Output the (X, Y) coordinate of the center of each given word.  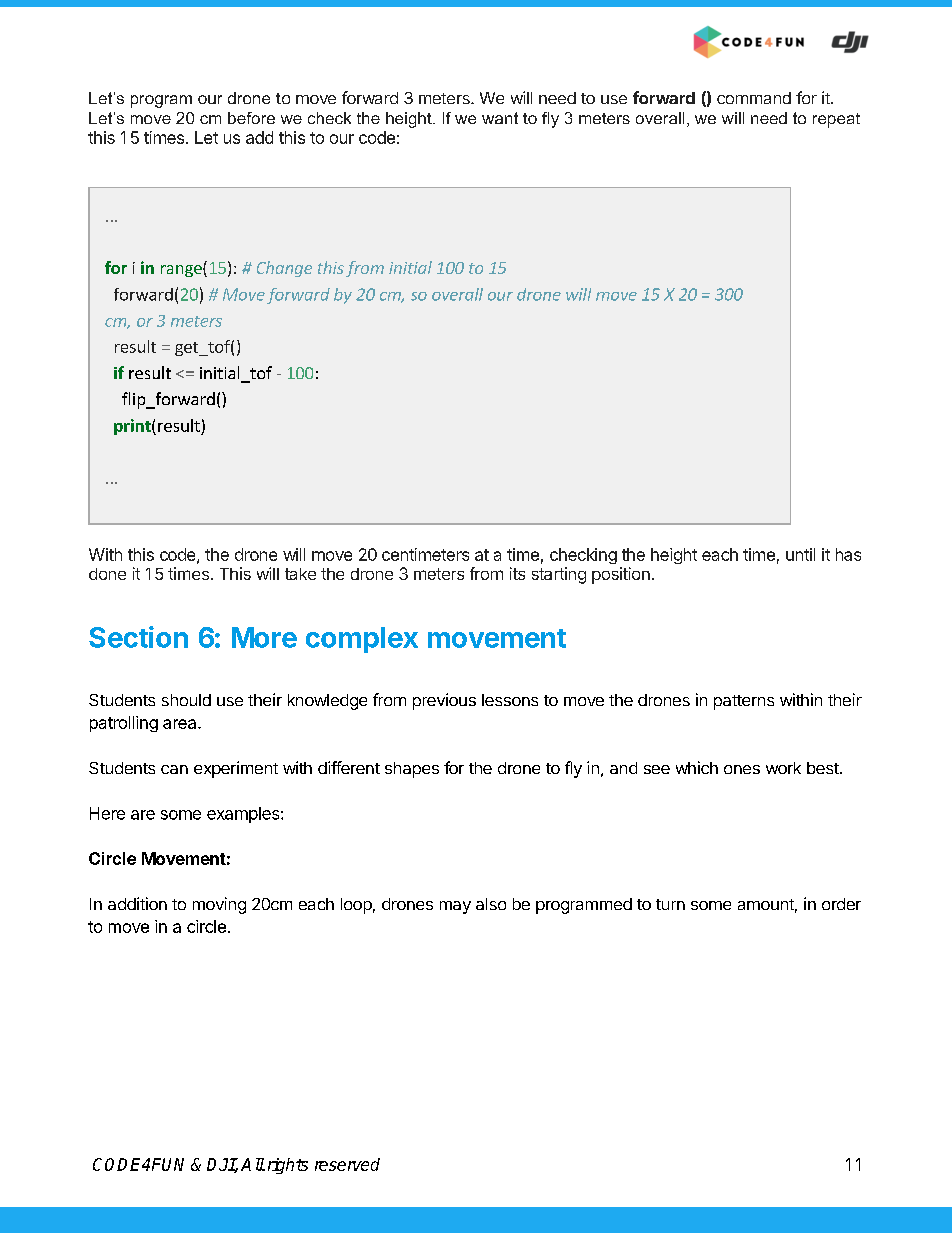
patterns (744, 702)
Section (138, 637)
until (800, 554)
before (251, 118)
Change (284, 269)
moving (219, 905)
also (491, 904)
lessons (510, 700)
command (754, 98)
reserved (347, 1164)
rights (288, 1166)
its (517, 573)
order (841, 904)
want (500, 118)
